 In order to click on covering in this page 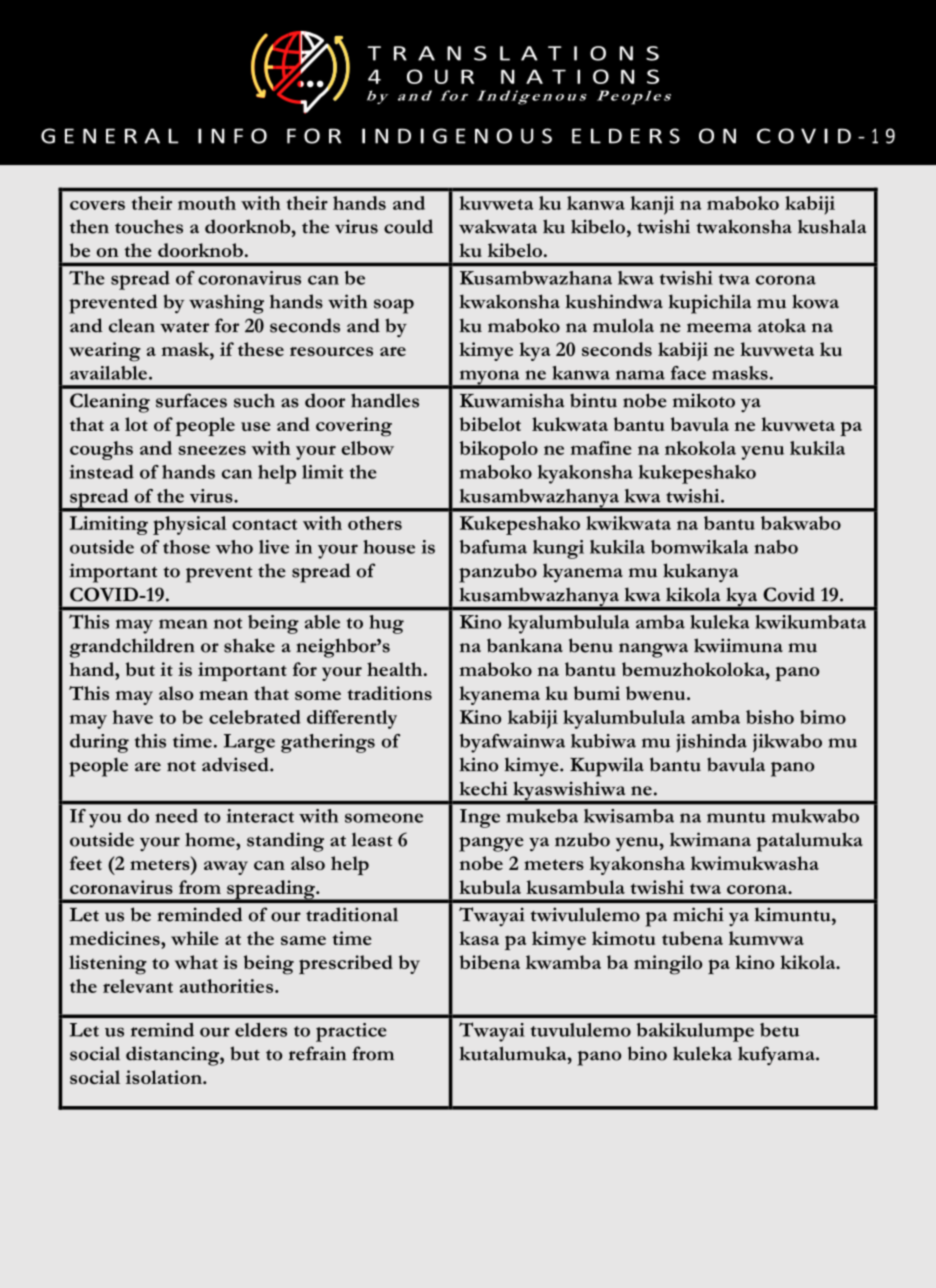, I will do `click(354, 427)`.
